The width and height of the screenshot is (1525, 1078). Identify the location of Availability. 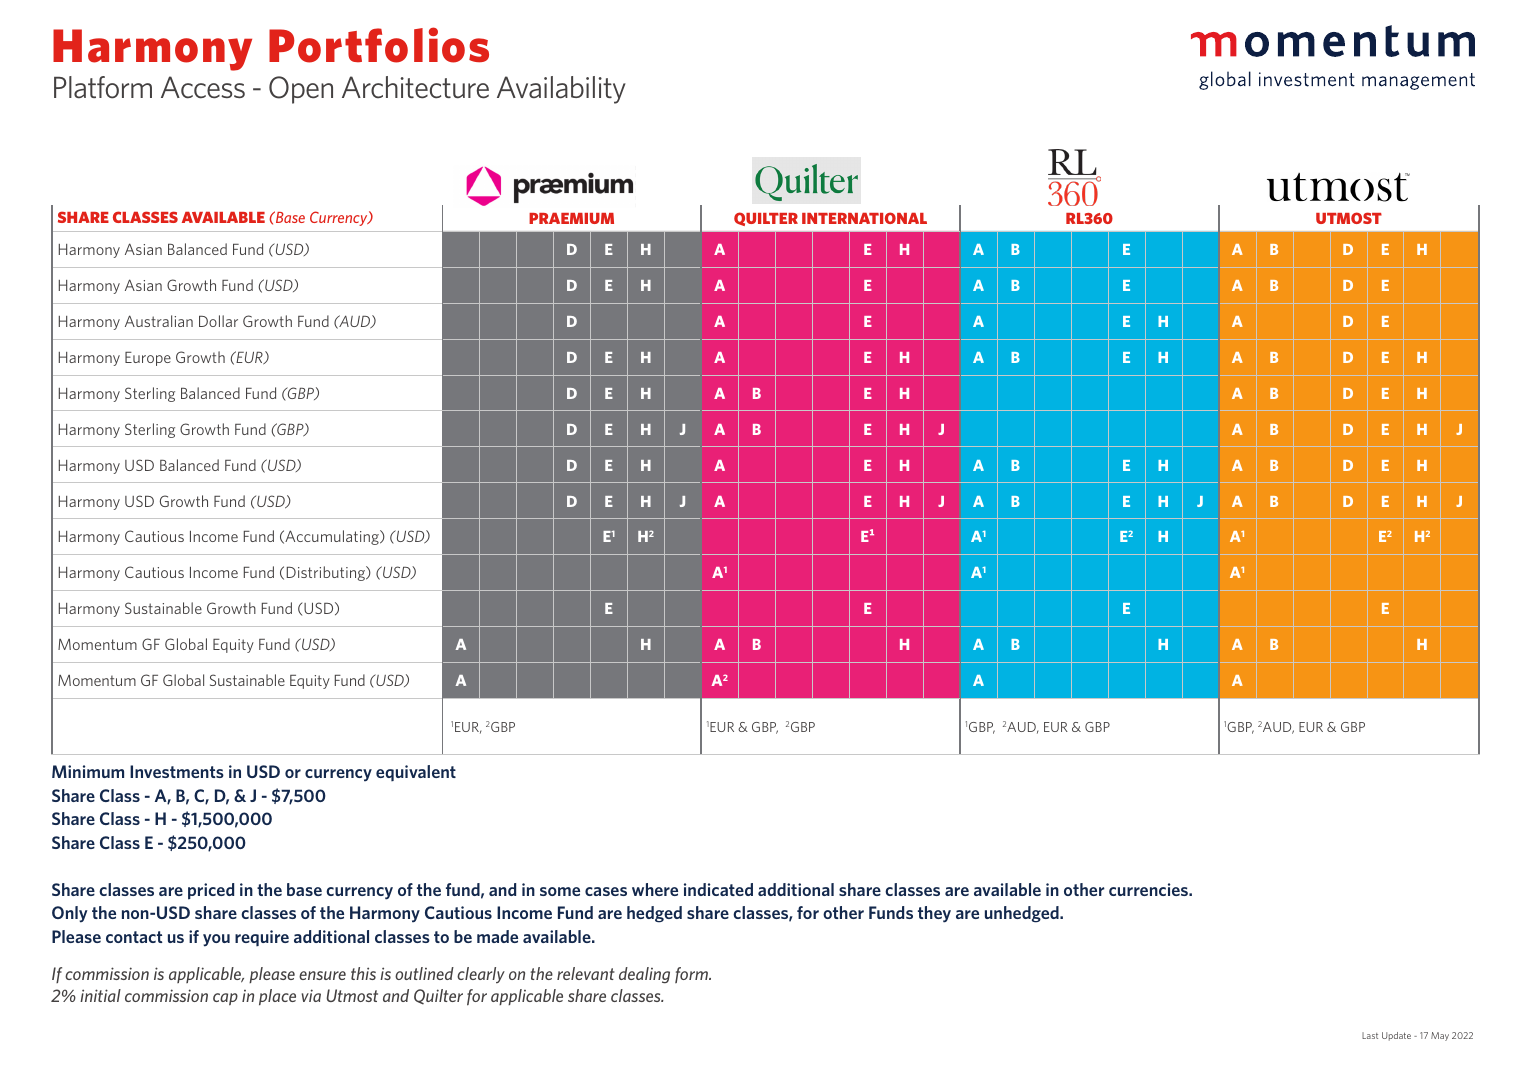
(561, 90).
